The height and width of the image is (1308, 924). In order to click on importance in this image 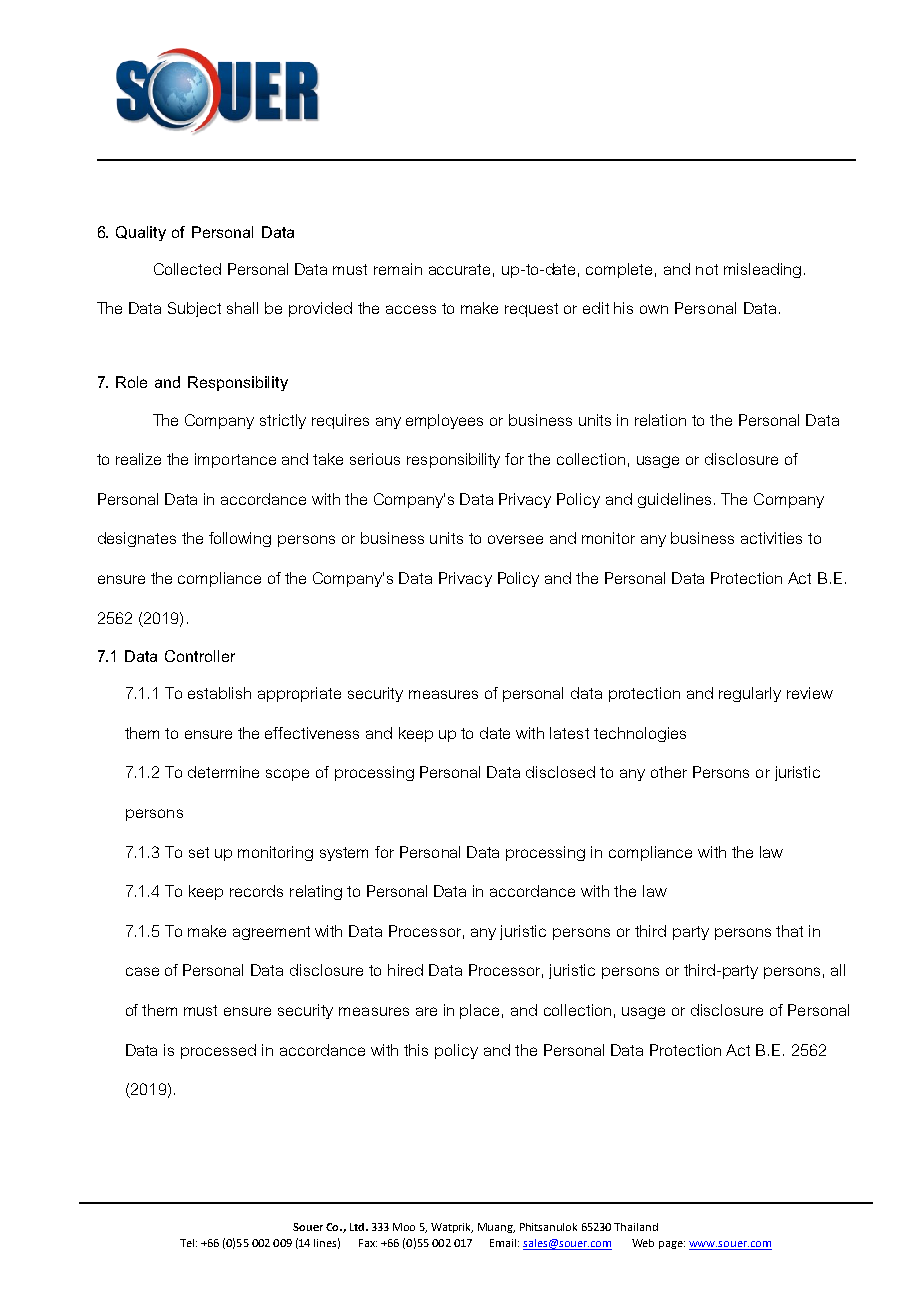, I will do `click(235, 460)`.
